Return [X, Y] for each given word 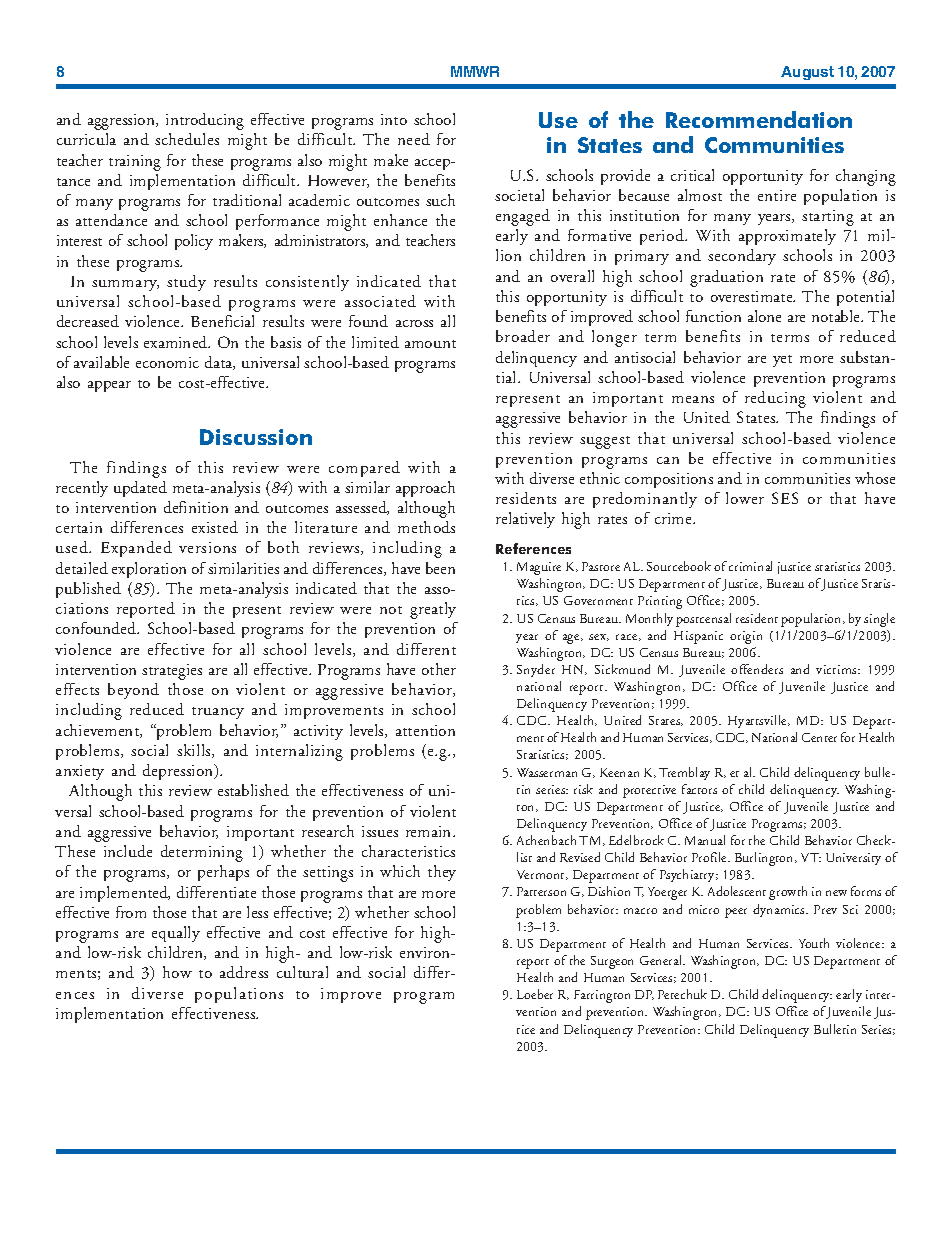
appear [109, 386]
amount [430, 344]
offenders [757, 669]
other [439, 669]
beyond [133, 691]
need [414, 139]
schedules [187, 139]
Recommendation [759, 119]
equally [176, 934]
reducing [775, 399]
